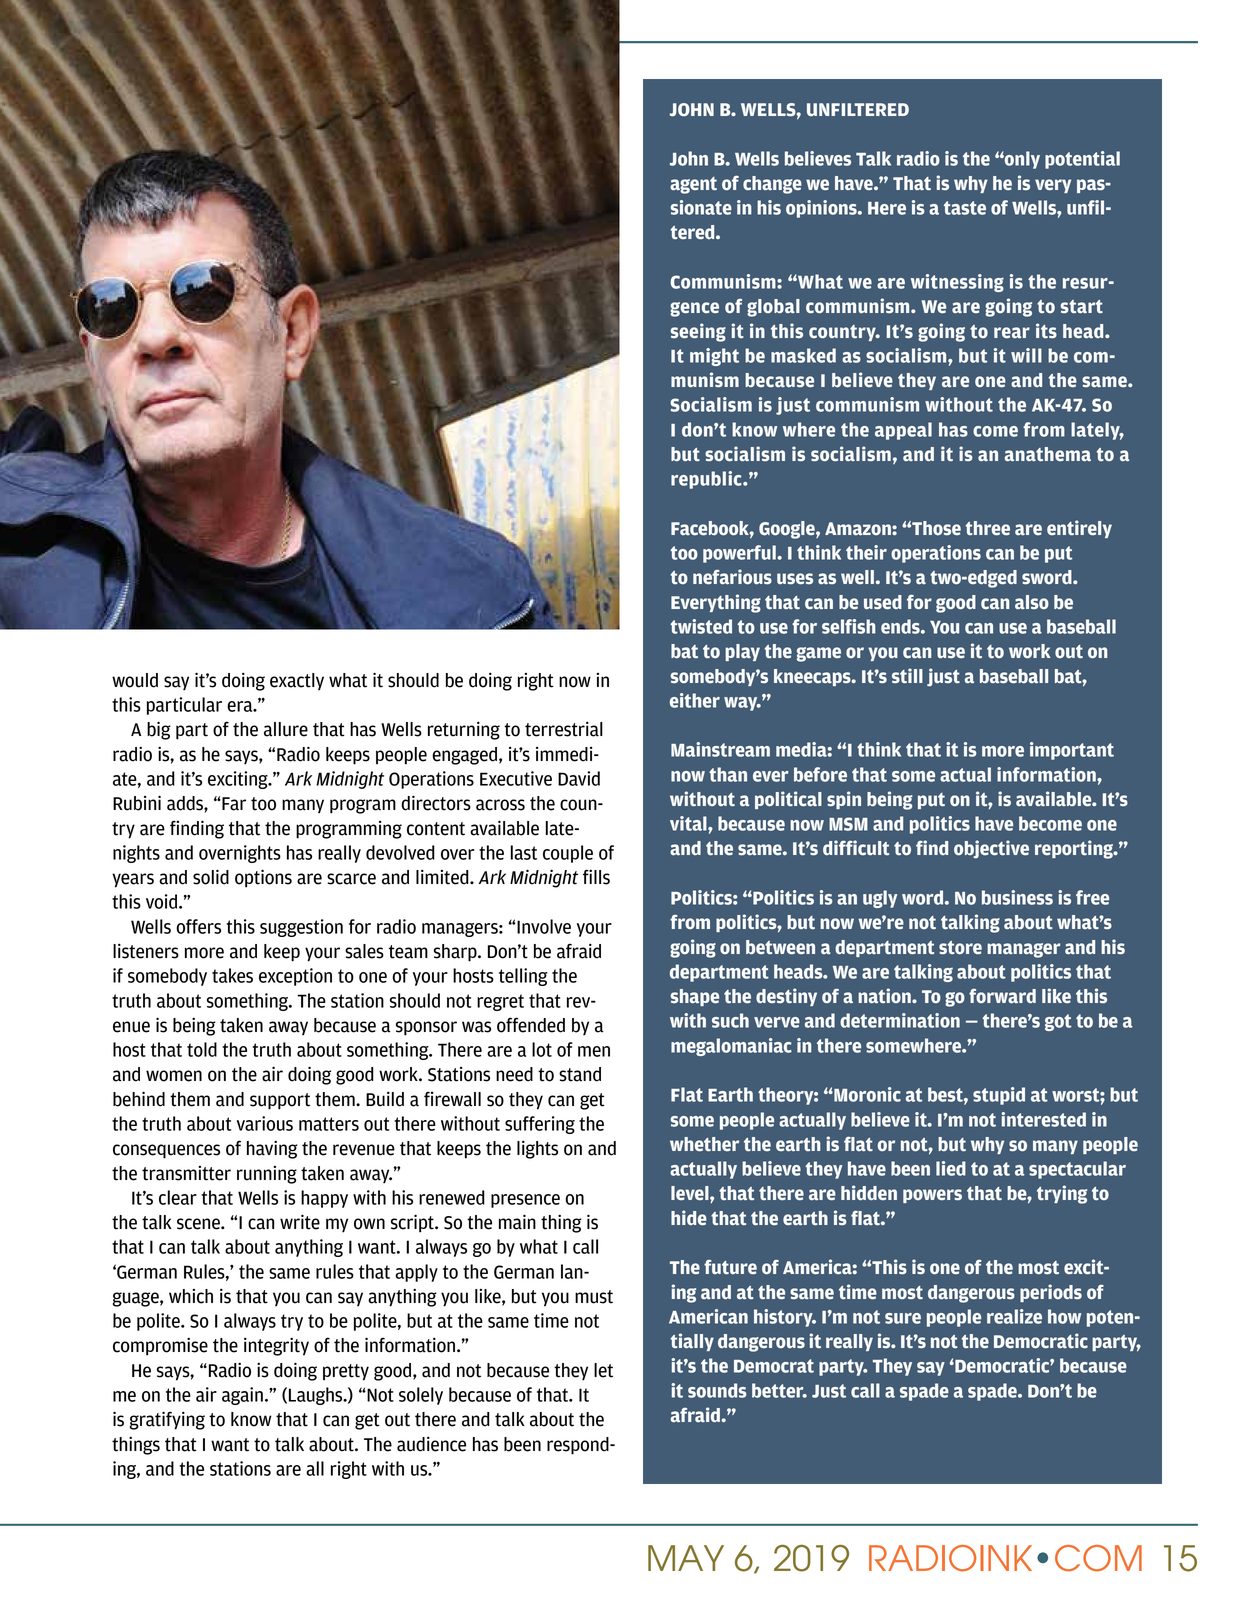 The height and width of the image is (1608, 1239). Describe the element at coordinates (167, 1420) in the image. I see `gratifying` at that location.
